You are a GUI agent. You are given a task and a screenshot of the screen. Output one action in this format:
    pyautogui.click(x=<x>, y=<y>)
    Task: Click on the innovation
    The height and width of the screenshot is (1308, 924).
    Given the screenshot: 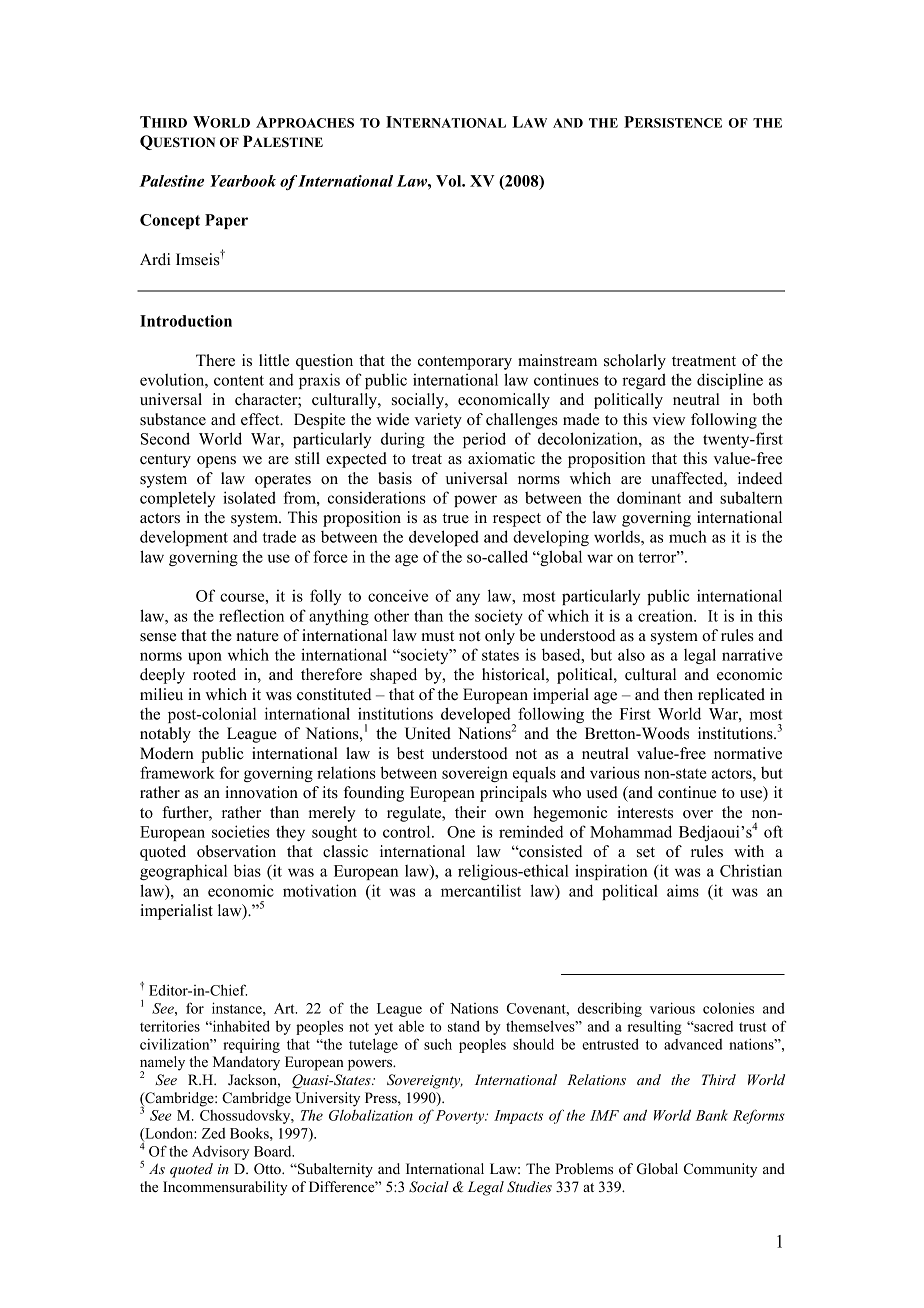 What is the action you would take?
    pyautogui.click(x=261, y=792)
